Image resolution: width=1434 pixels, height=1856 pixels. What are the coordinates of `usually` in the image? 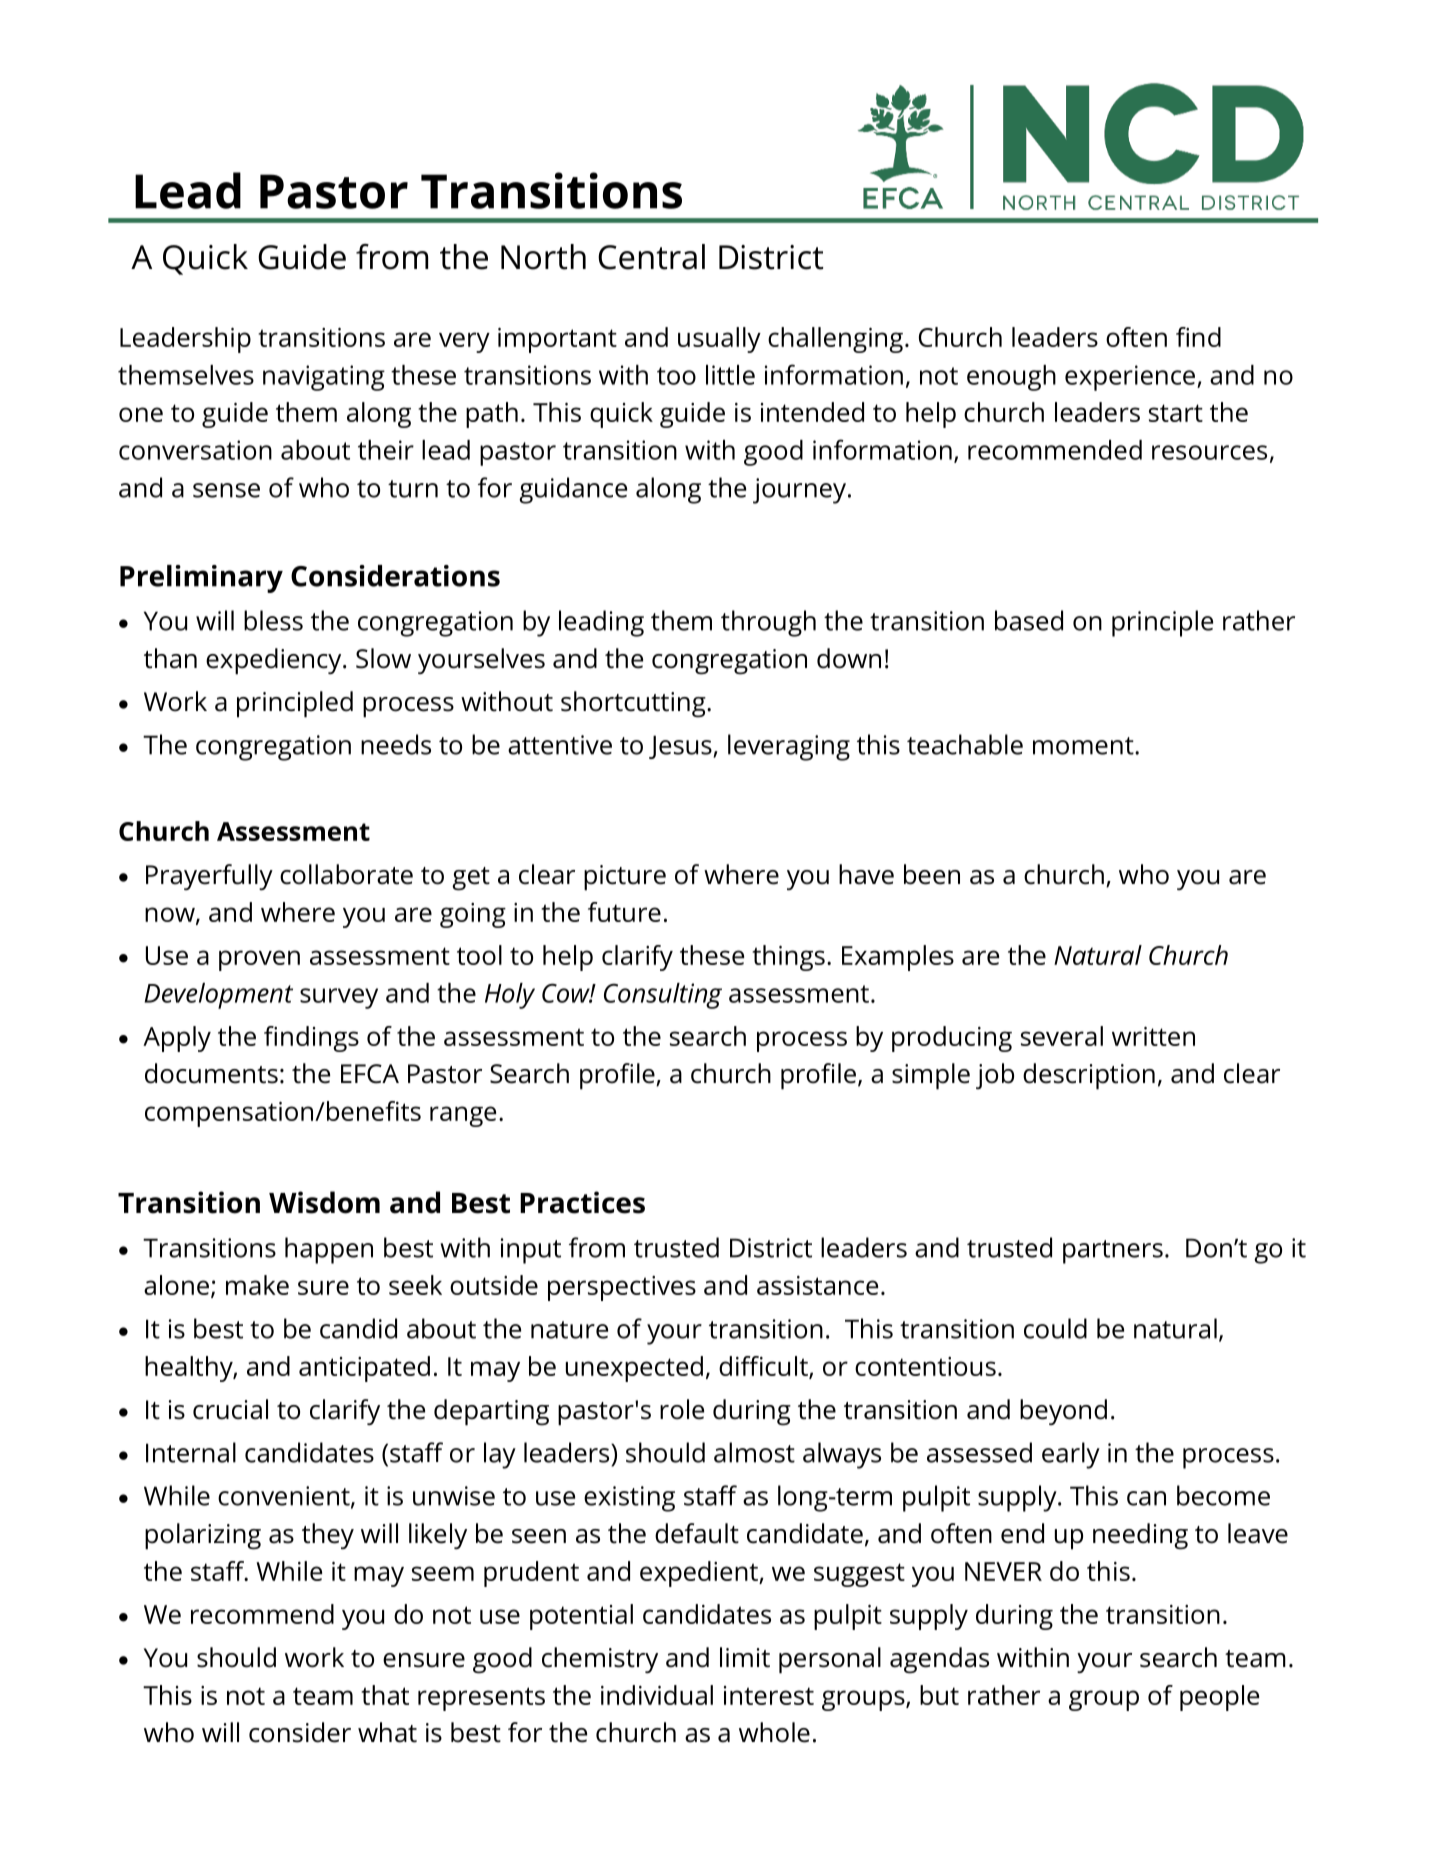 It's located at (719, 340).
